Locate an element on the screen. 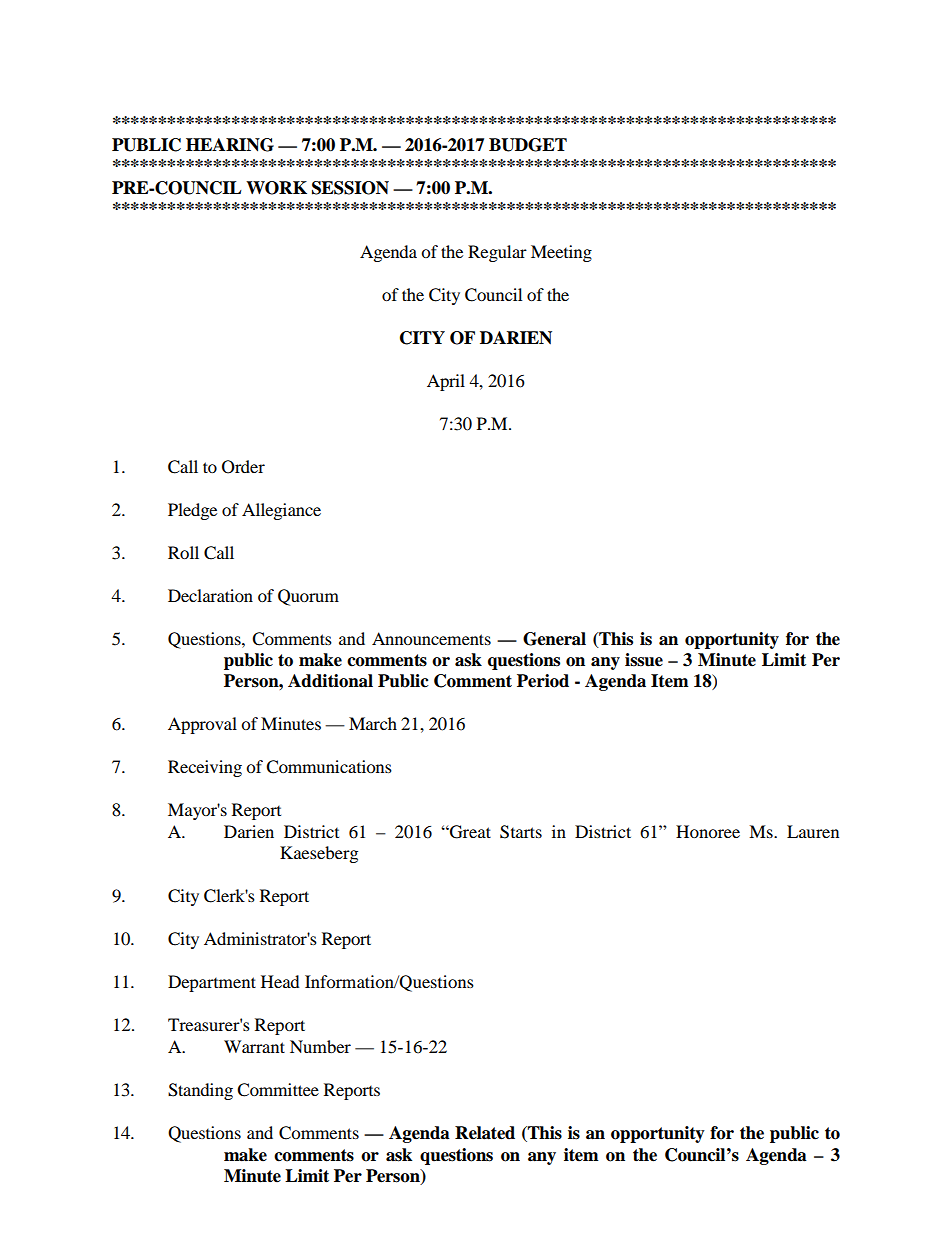 The height and width of the screenshot is (1233, 952). Meeting is located at coordinates (561, 253).
